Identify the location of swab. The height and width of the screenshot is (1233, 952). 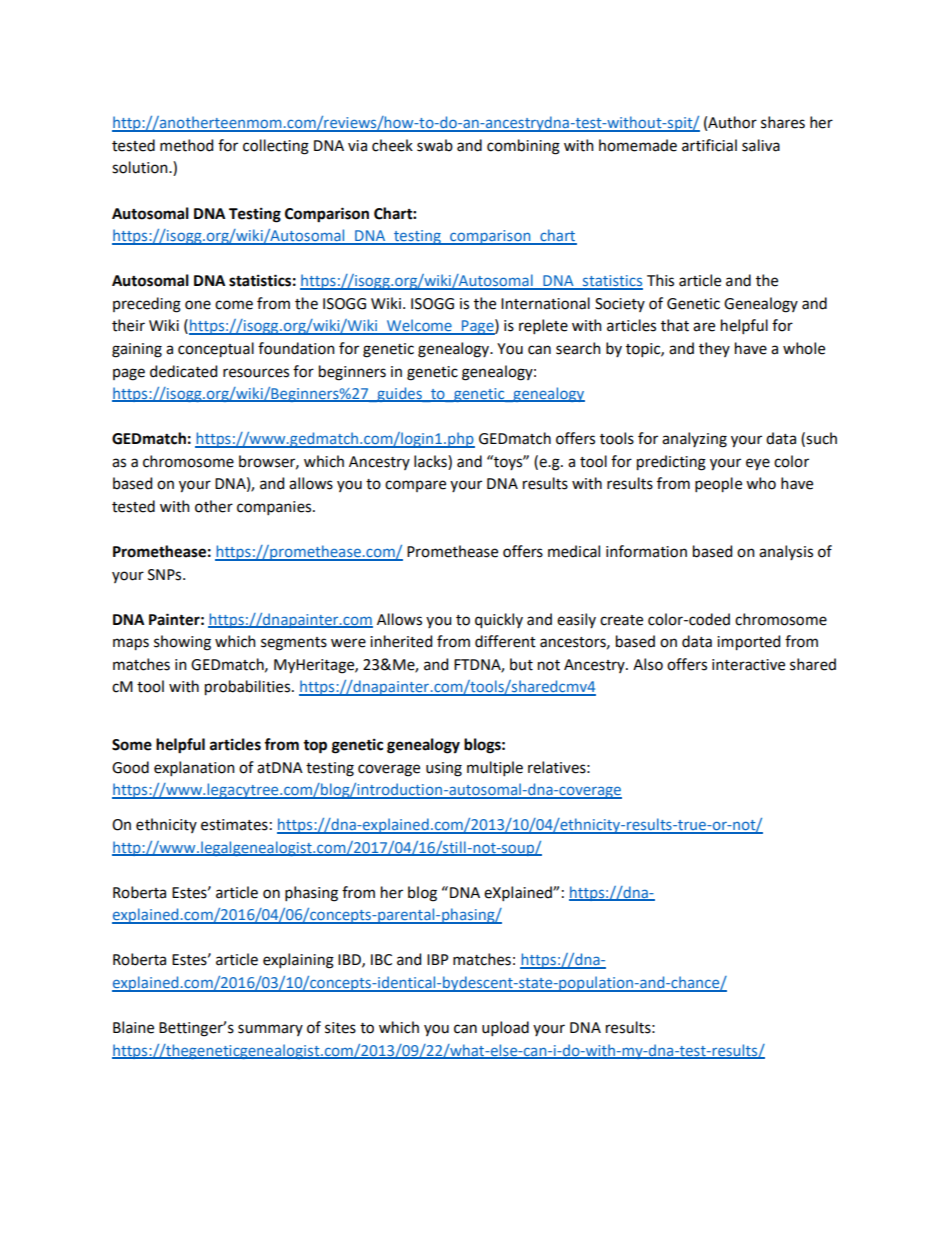
(435, 145).
